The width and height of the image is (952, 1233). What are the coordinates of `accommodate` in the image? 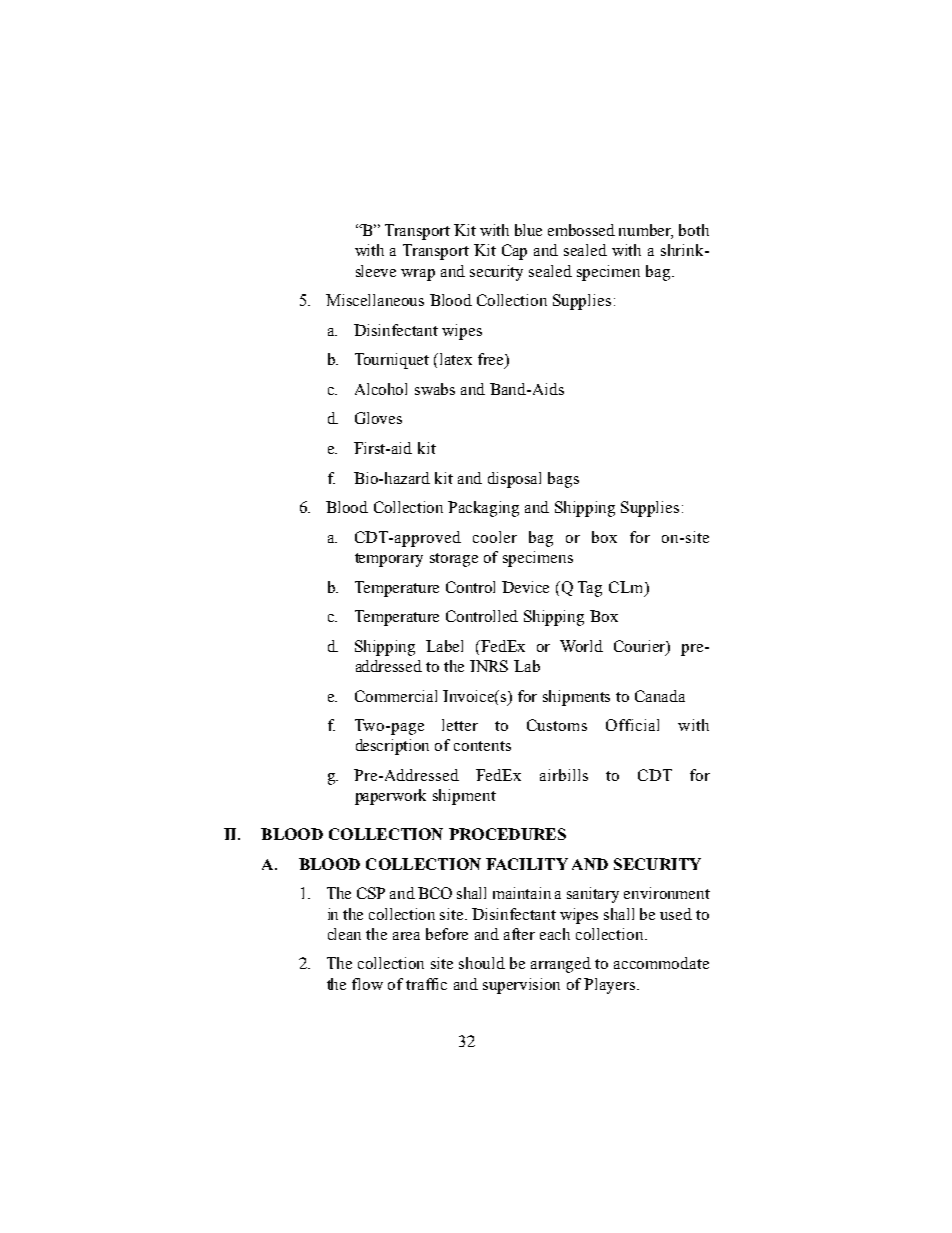 It's located at (661, 963).
